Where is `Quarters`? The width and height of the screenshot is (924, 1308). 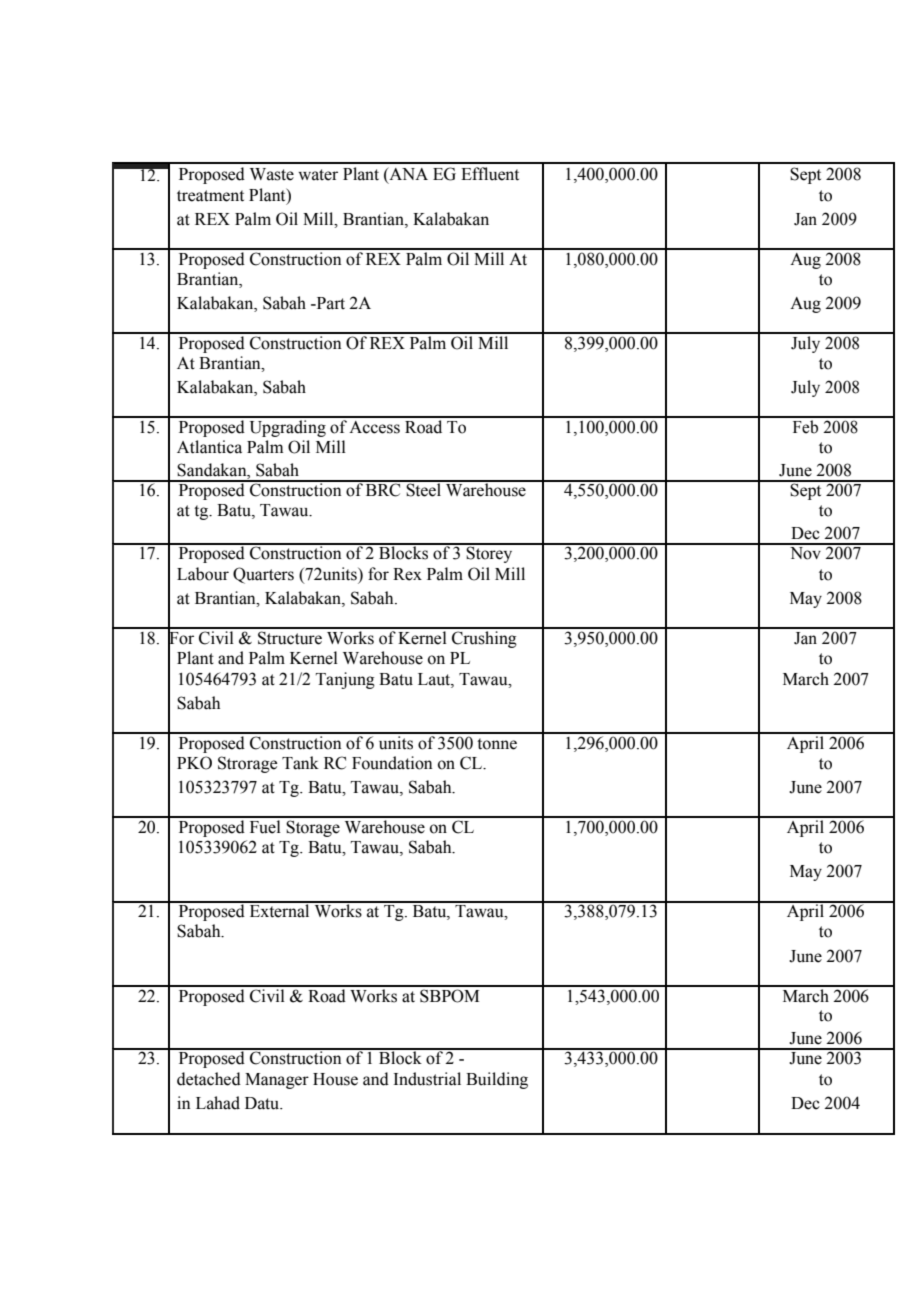
Quarters is located at coordinates (263, 575).
